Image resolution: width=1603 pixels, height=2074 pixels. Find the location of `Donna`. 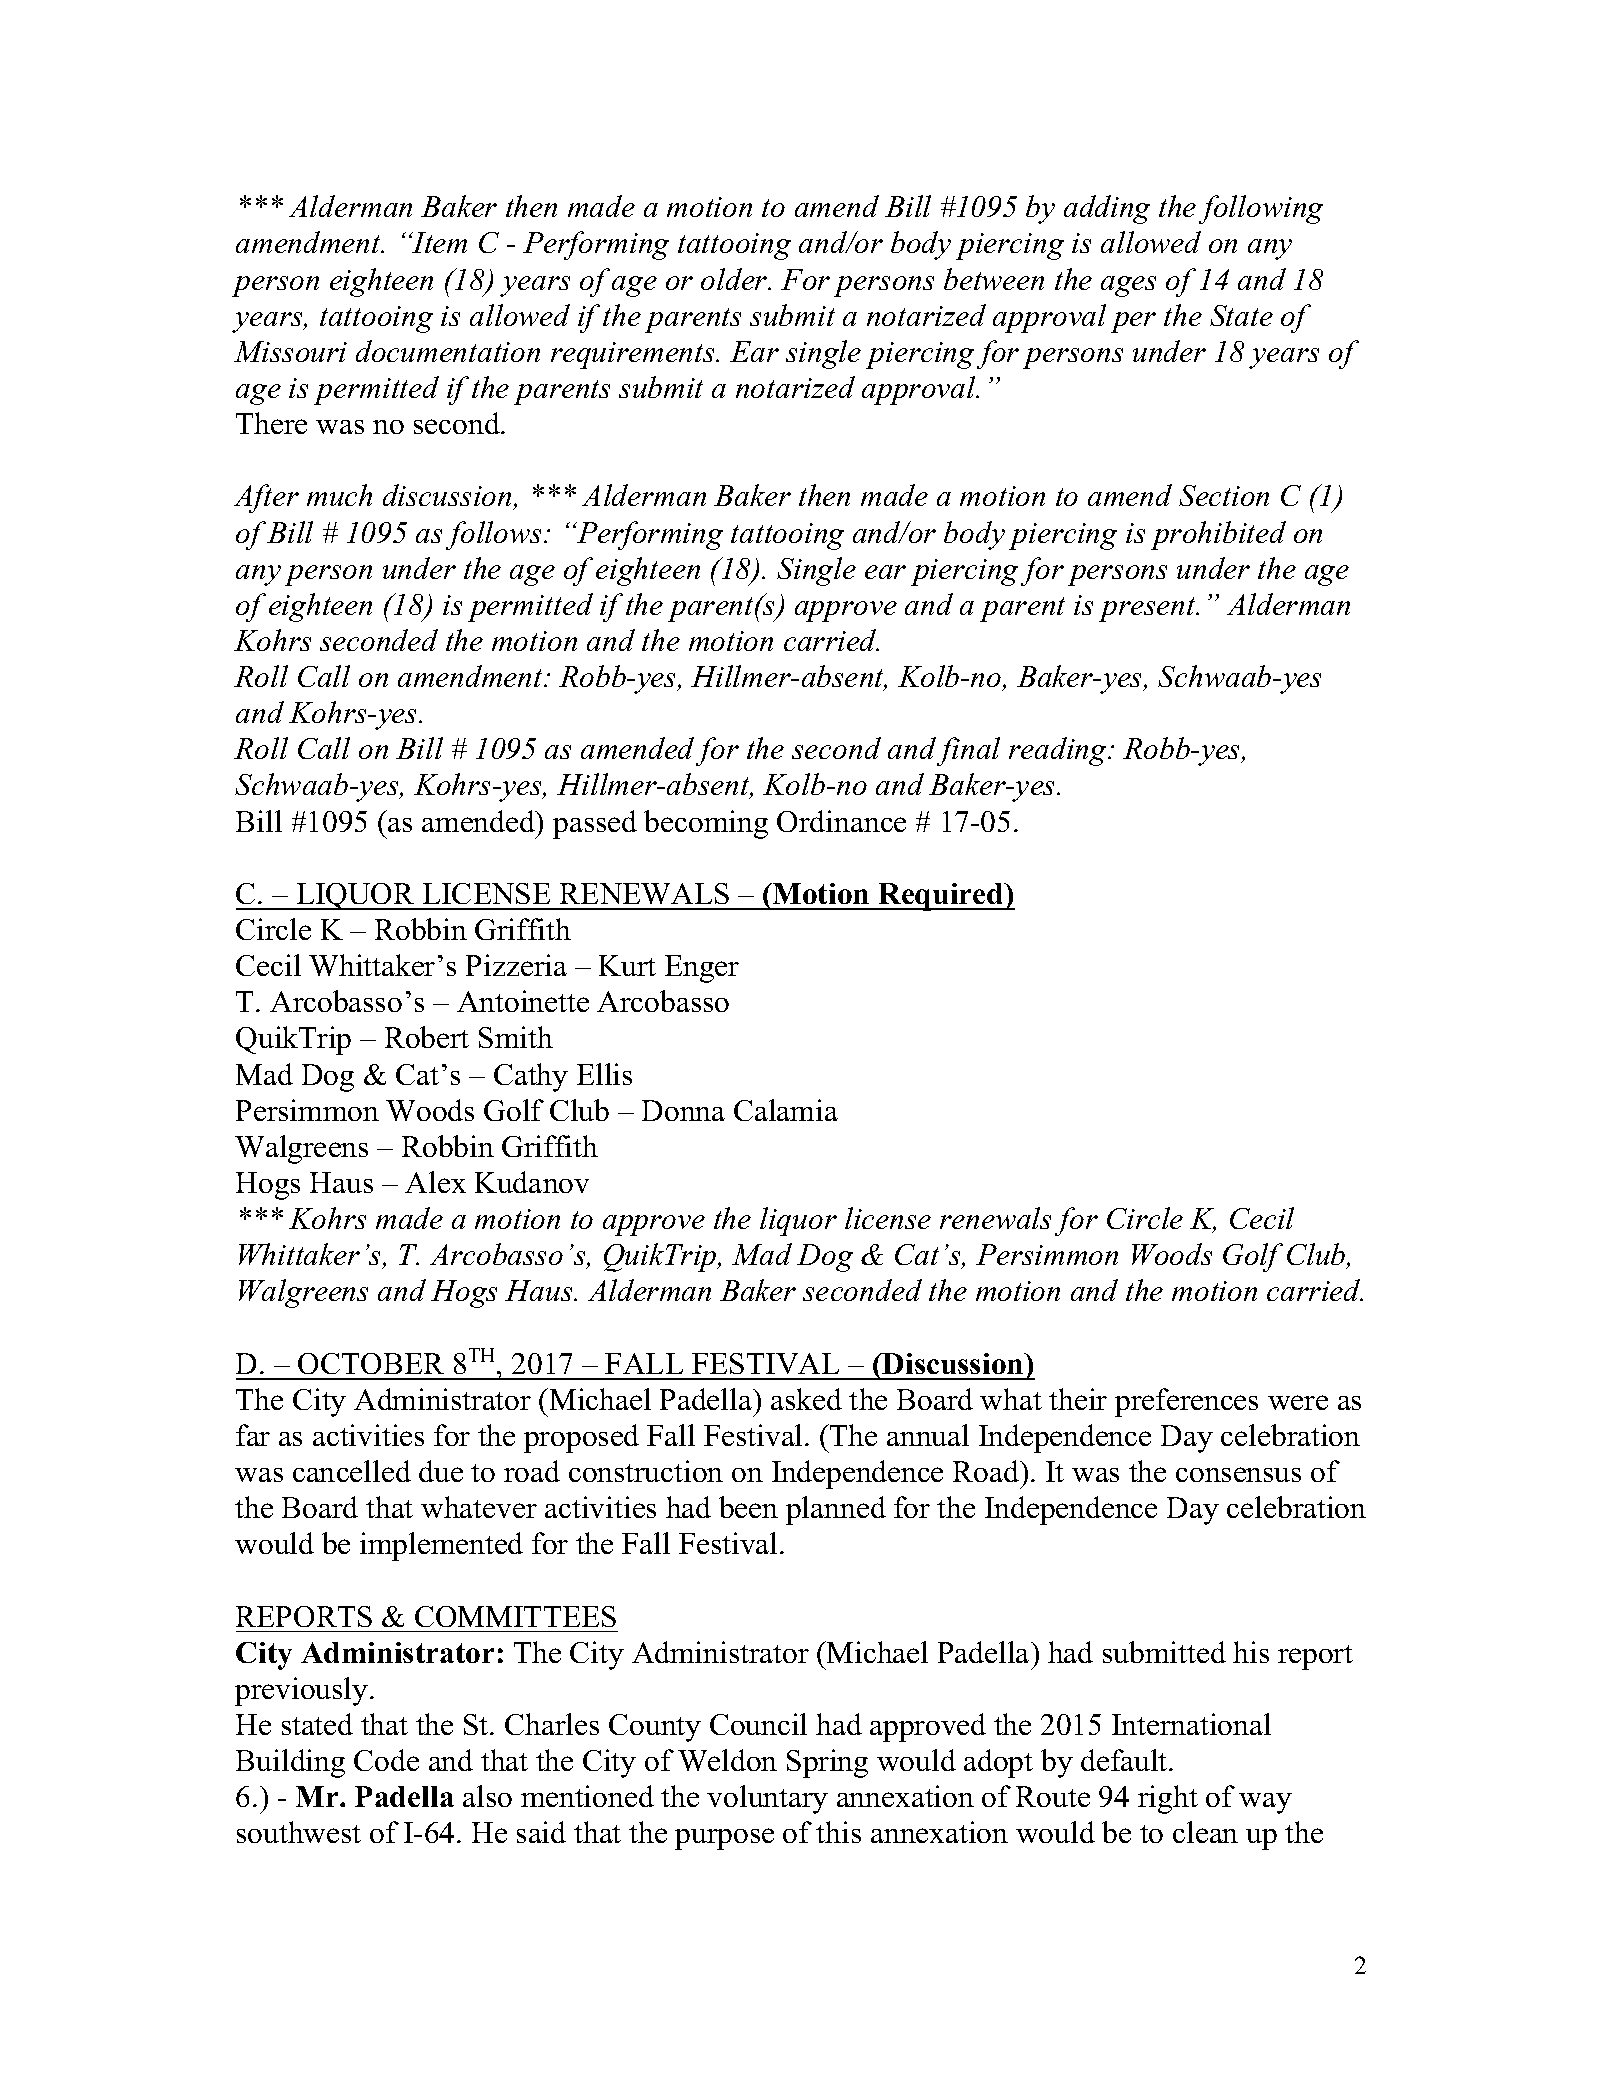

Donna is located at coordinates (683, 1110).
